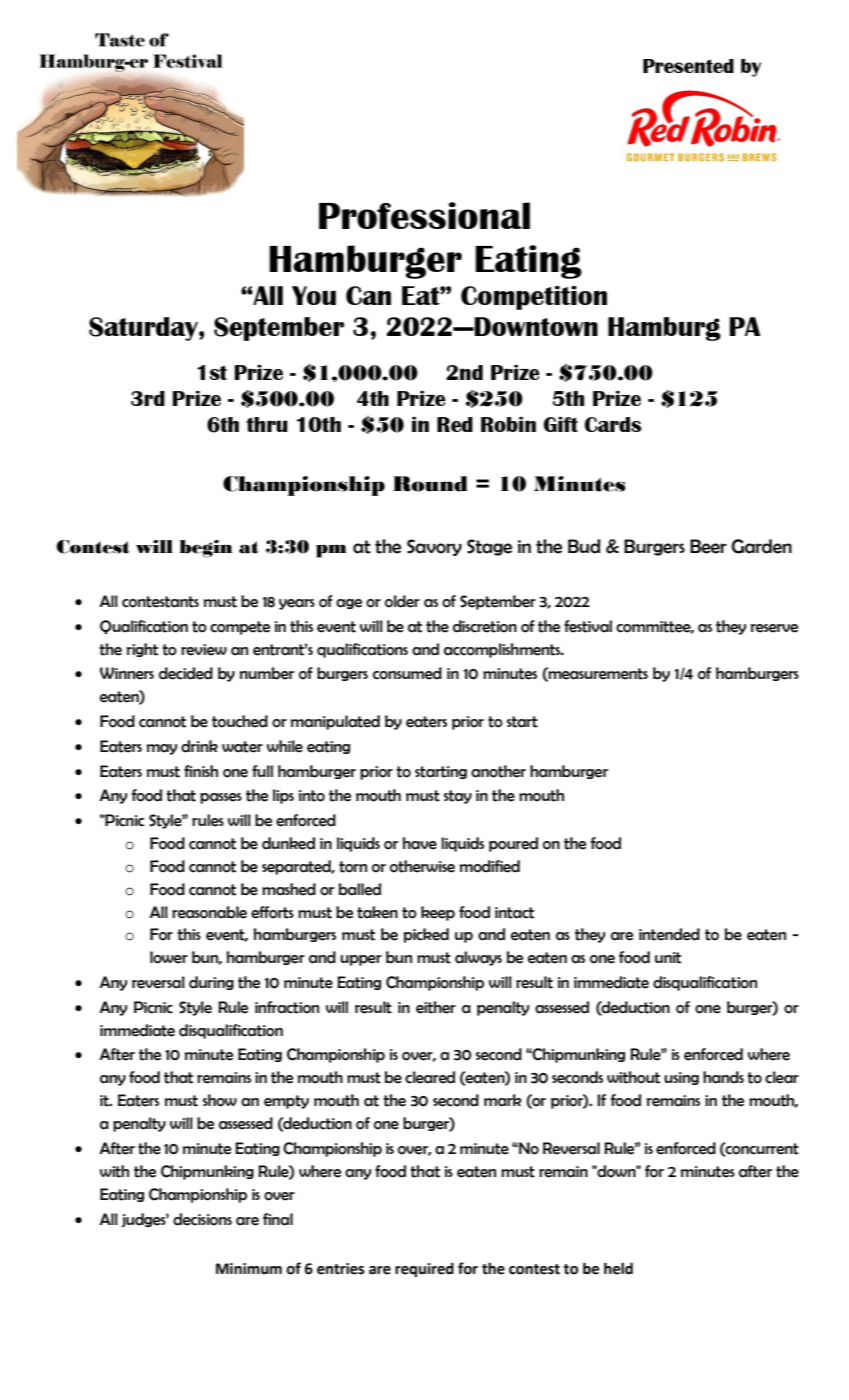  I want to click on Cards, so click(613, 424).
